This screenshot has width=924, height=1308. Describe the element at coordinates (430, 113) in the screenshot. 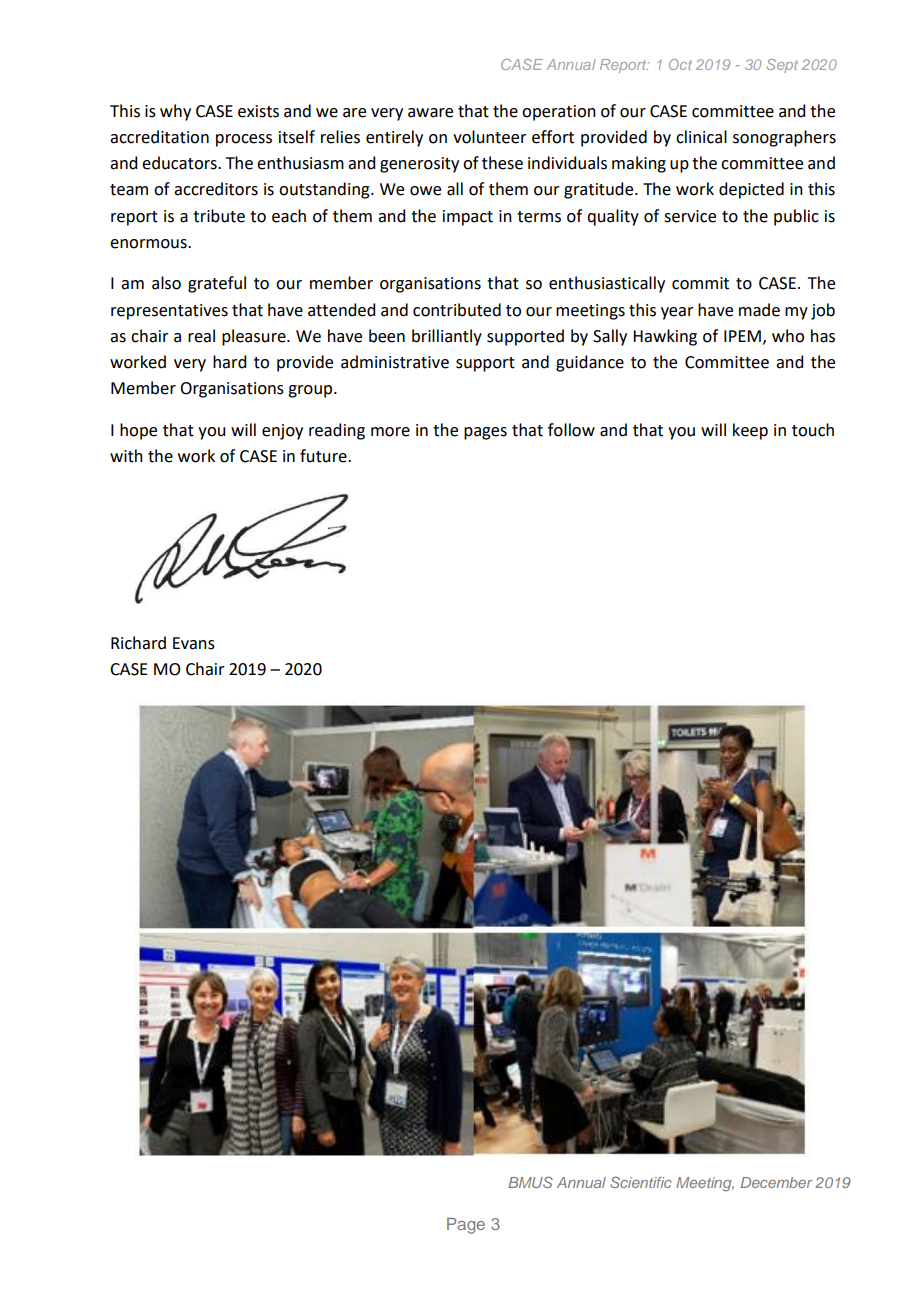

I see `aware` at that location.
